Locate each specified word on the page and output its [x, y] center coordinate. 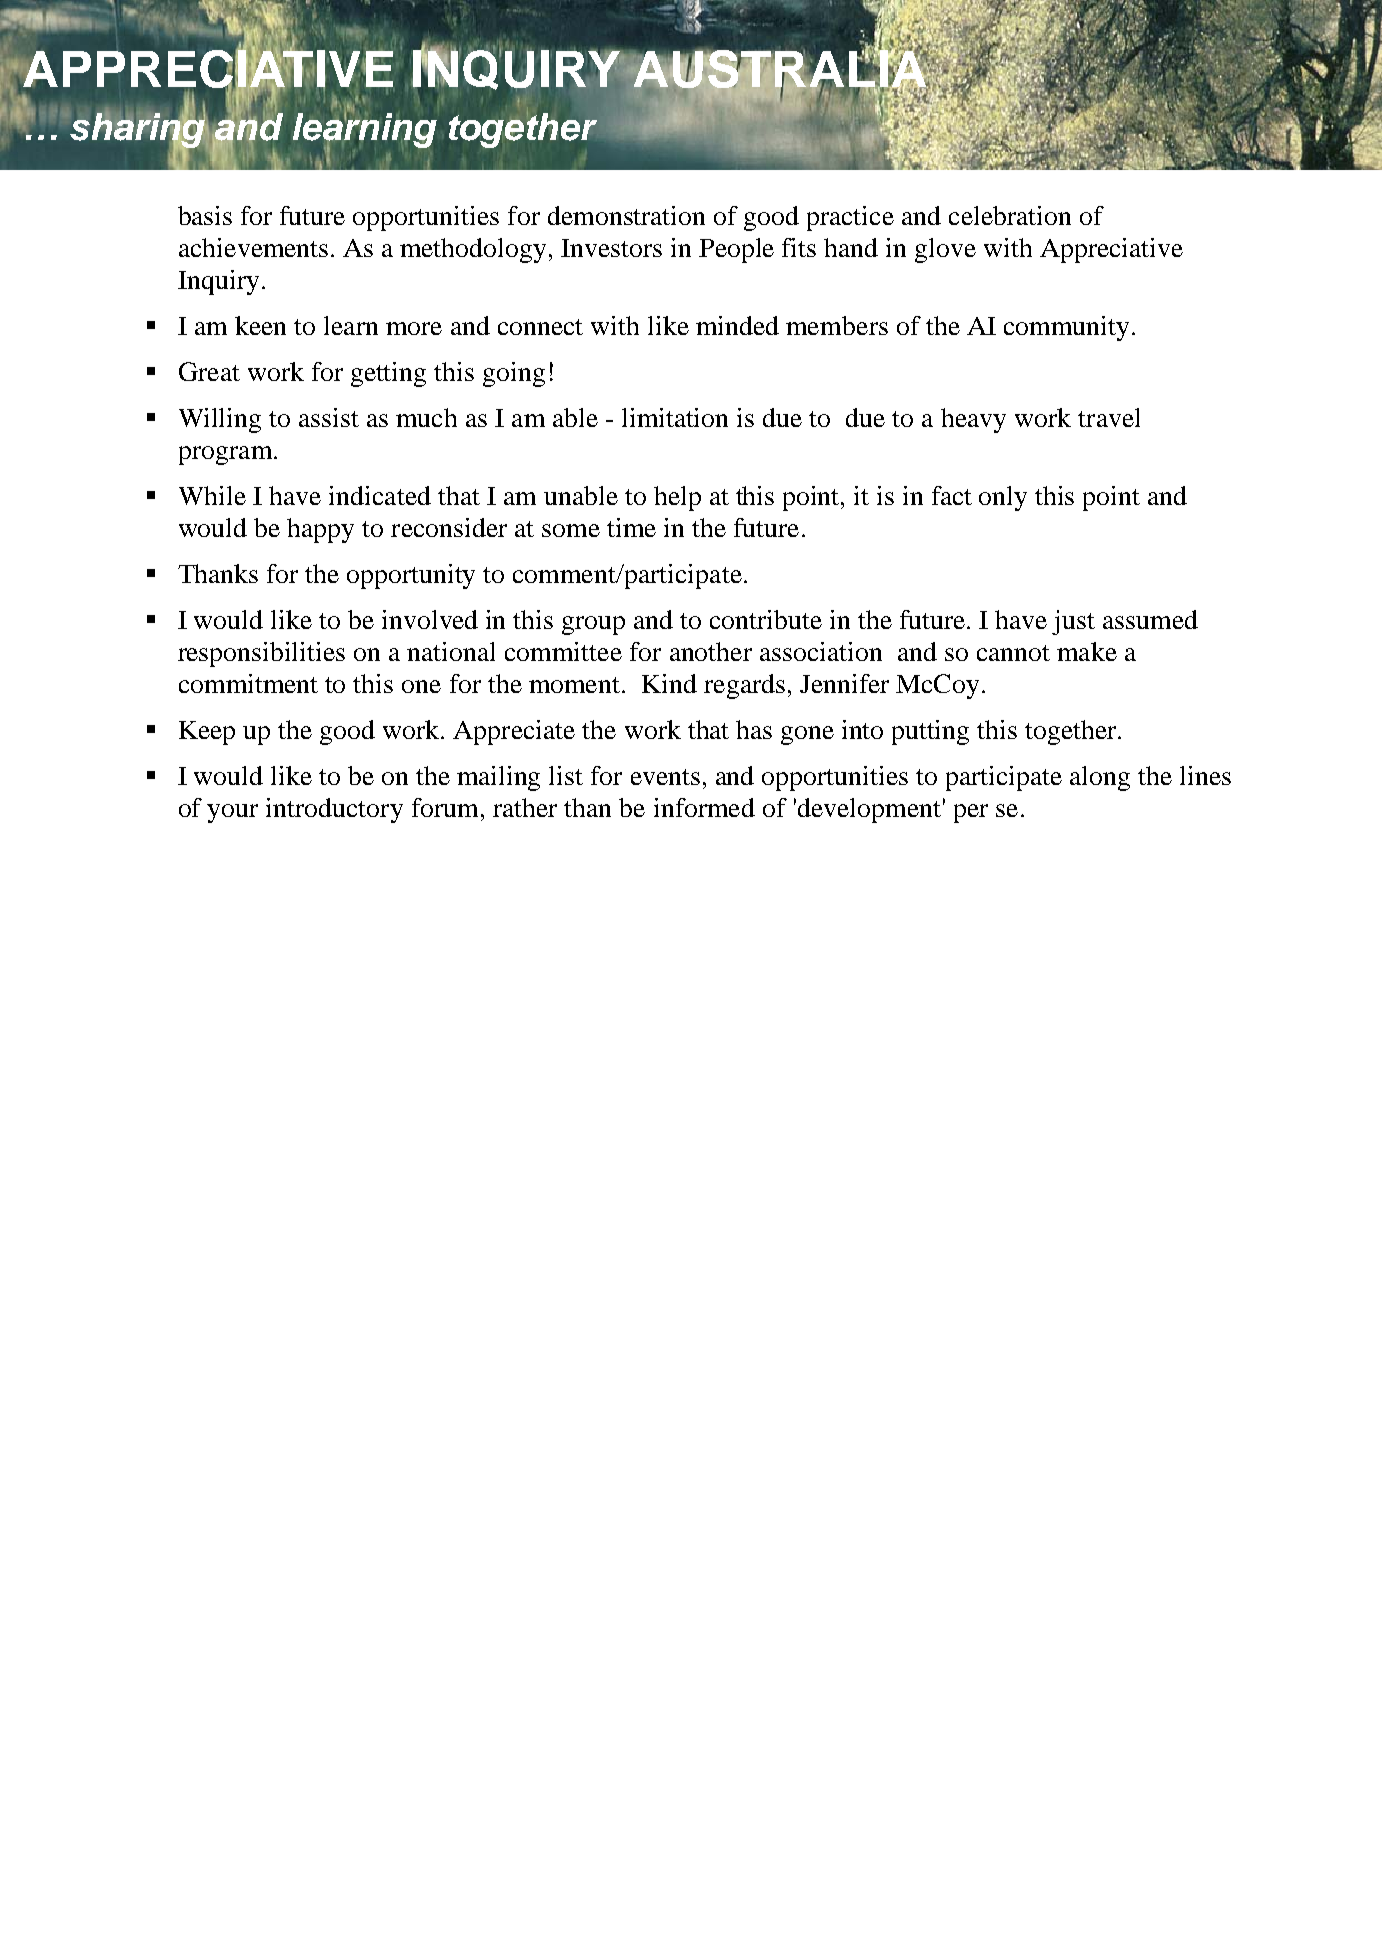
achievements [253, 247]
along [1100, 778]
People [736, 250]
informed [704, 807]
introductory [334, 810]
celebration [1010, 215]
